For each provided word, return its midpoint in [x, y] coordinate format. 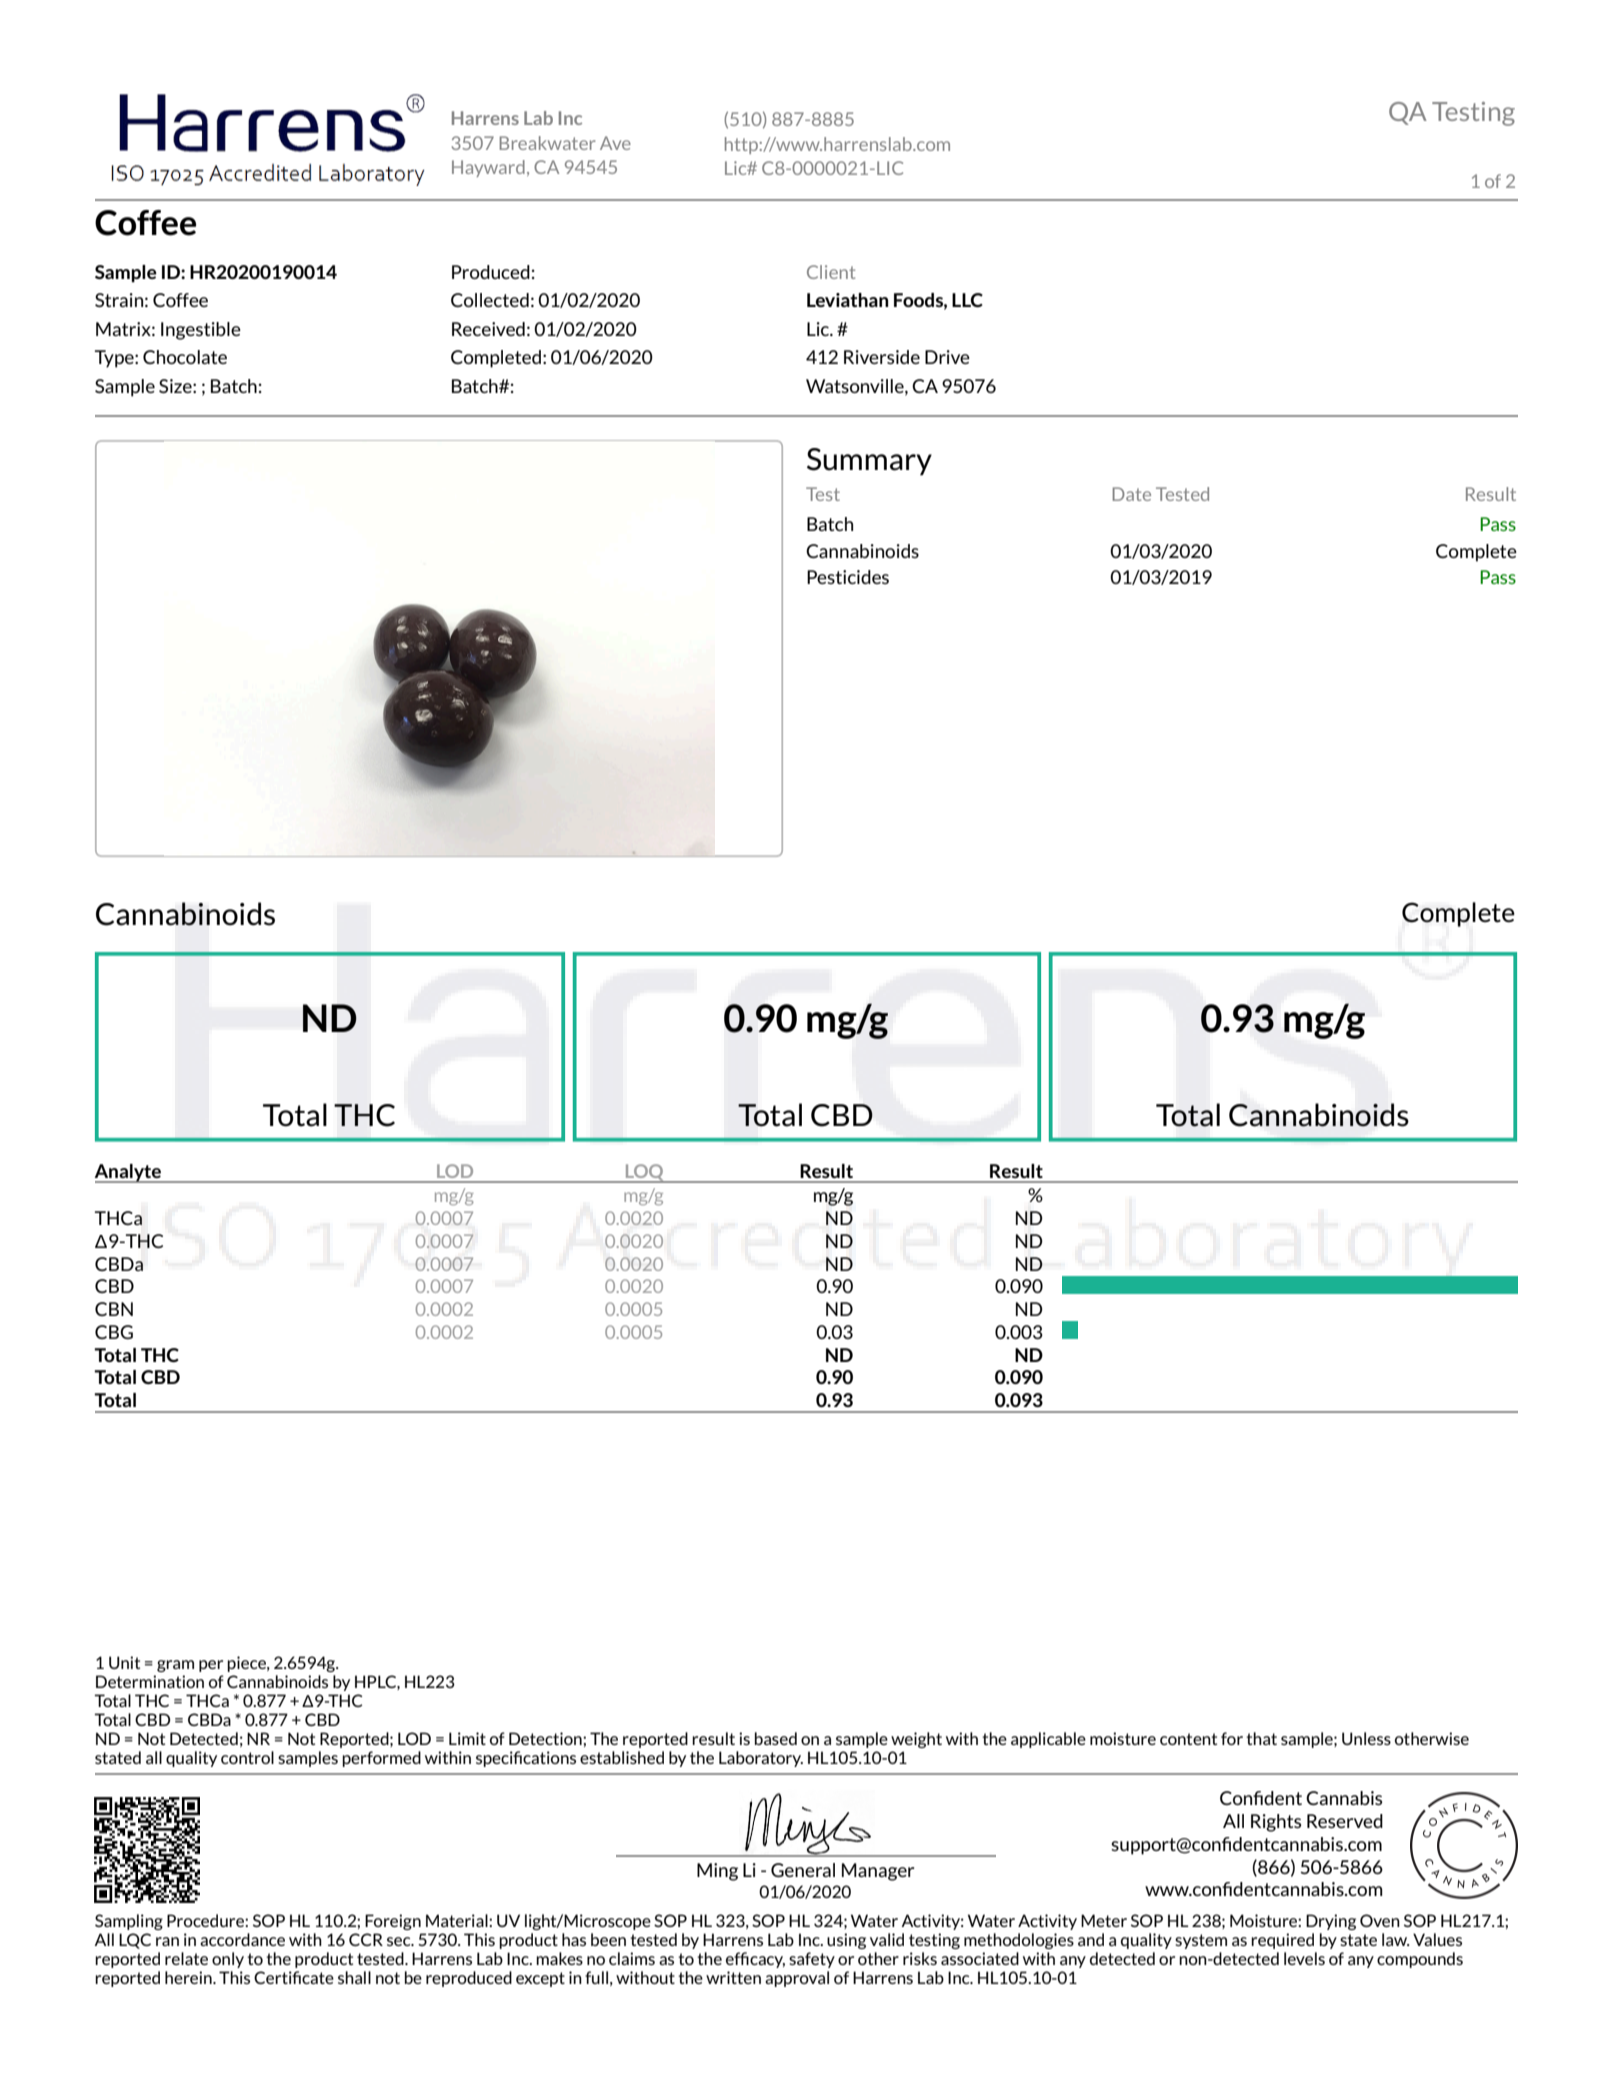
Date [1132, 494]
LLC [967, 300]
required [1282, 1941]
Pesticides [848, 577]
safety [812, 1960]
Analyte [129, 1173]
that [1261, 1738]
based [776, 1738]
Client [831, 272]
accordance [242, 1939]
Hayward [488, 168]
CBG [114, 1332]
